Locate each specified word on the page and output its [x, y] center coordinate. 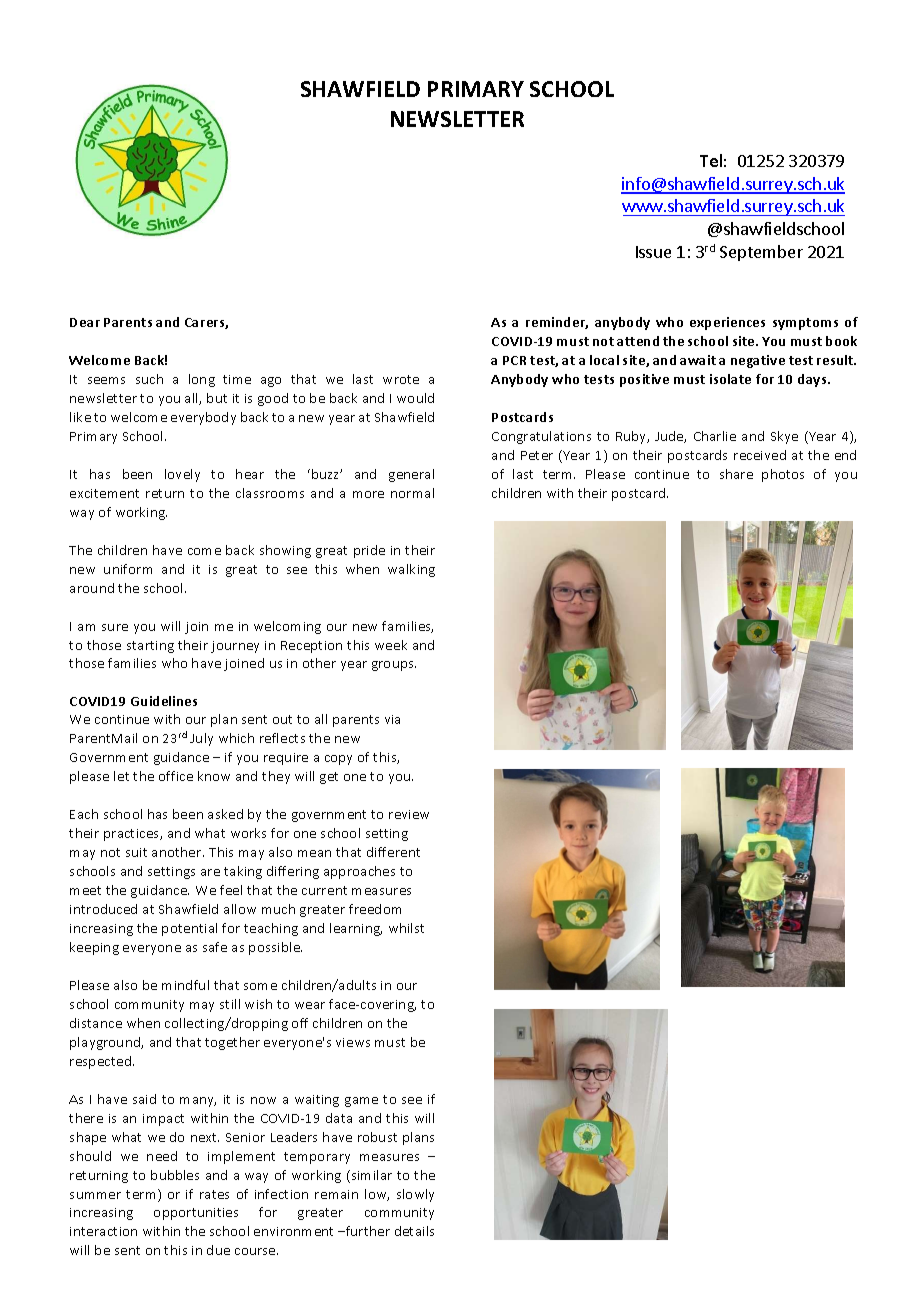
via [392, 719]
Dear [85, 322]
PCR [514, 360]
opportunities [196, 1214]
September [761, 253]
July [201, 739]
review [409, 814]
